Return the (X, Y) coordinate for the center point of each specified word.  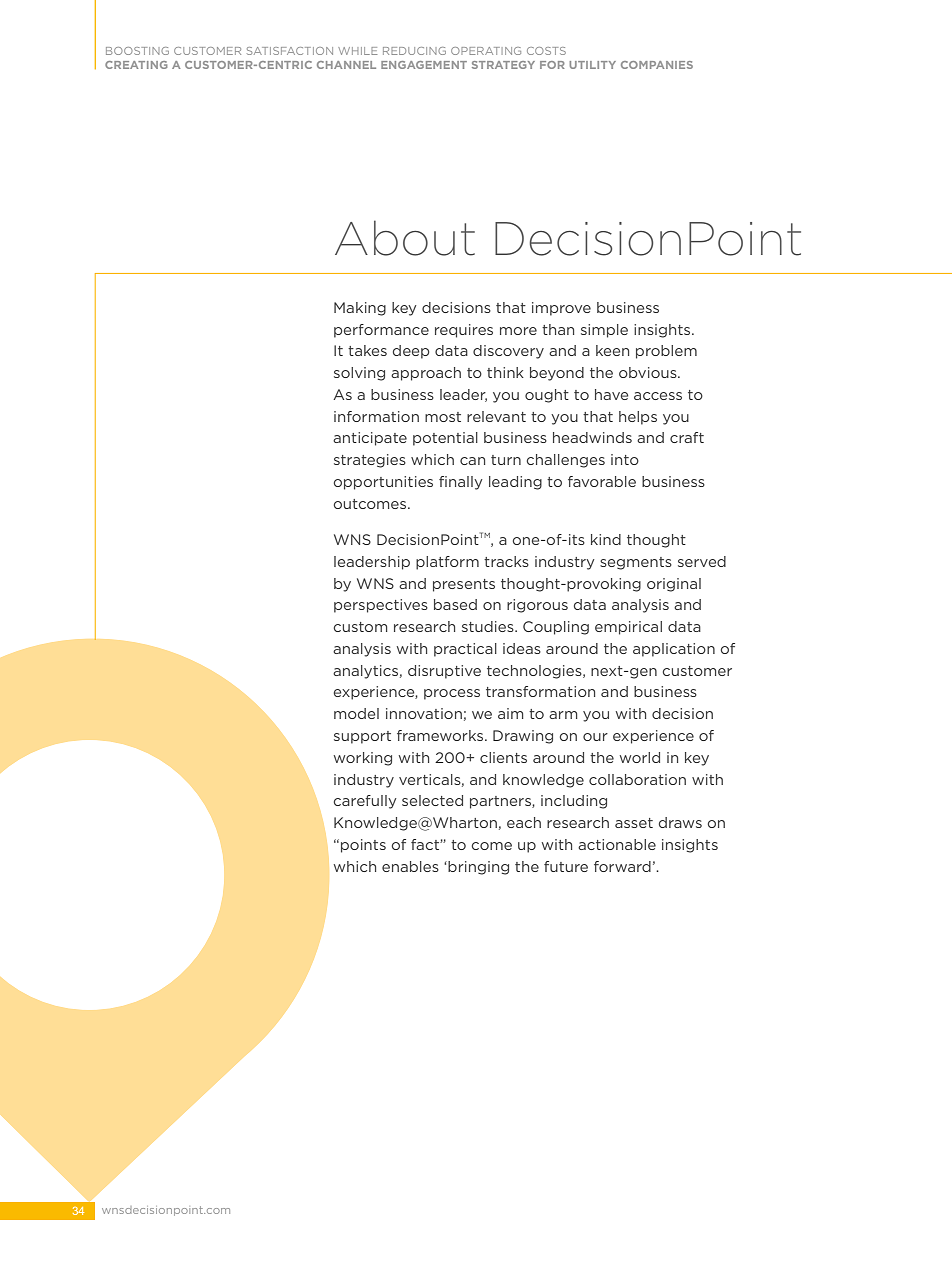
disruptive (444, 672)
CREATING (136, 65)
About (405, 238)
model (356, 713)
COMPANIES (657, 65)
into (625, 459)
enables (410, 866)
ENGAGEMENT (424, 65)
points (363, 846)
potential (445, 439)
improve (561, 309)
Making (360, 309)
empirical (628, 628)
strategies (370, 461)
